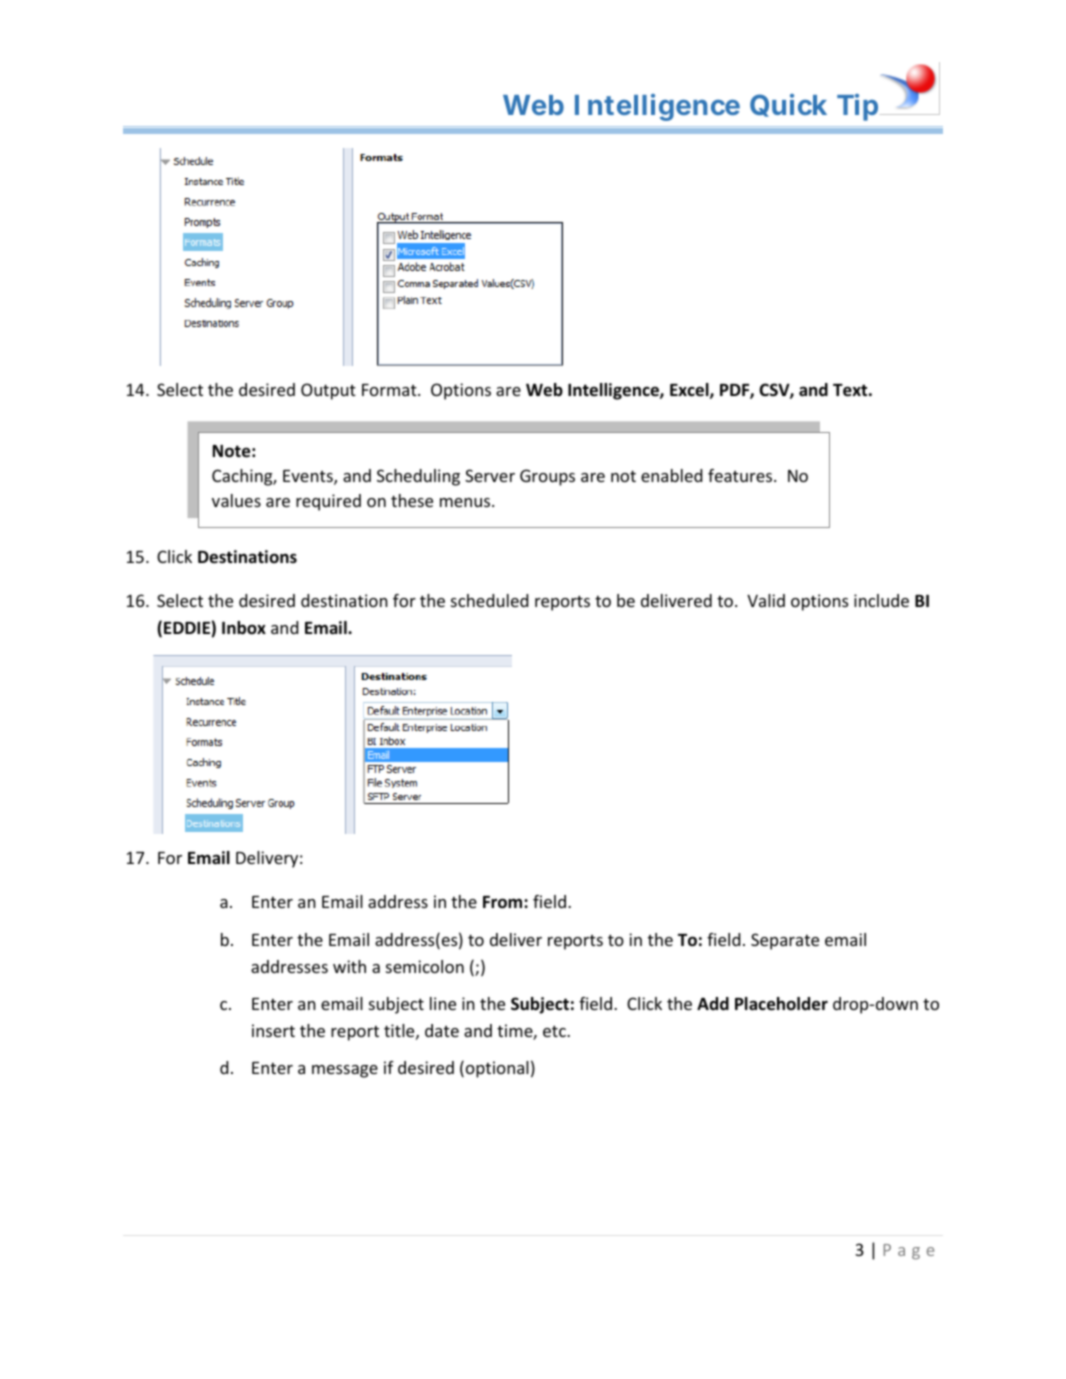 The height and width of the image is (1379, 1066). What do you see at coordinates (741, 475) in the image?
I see `features` at bounding box center [741, 475].
